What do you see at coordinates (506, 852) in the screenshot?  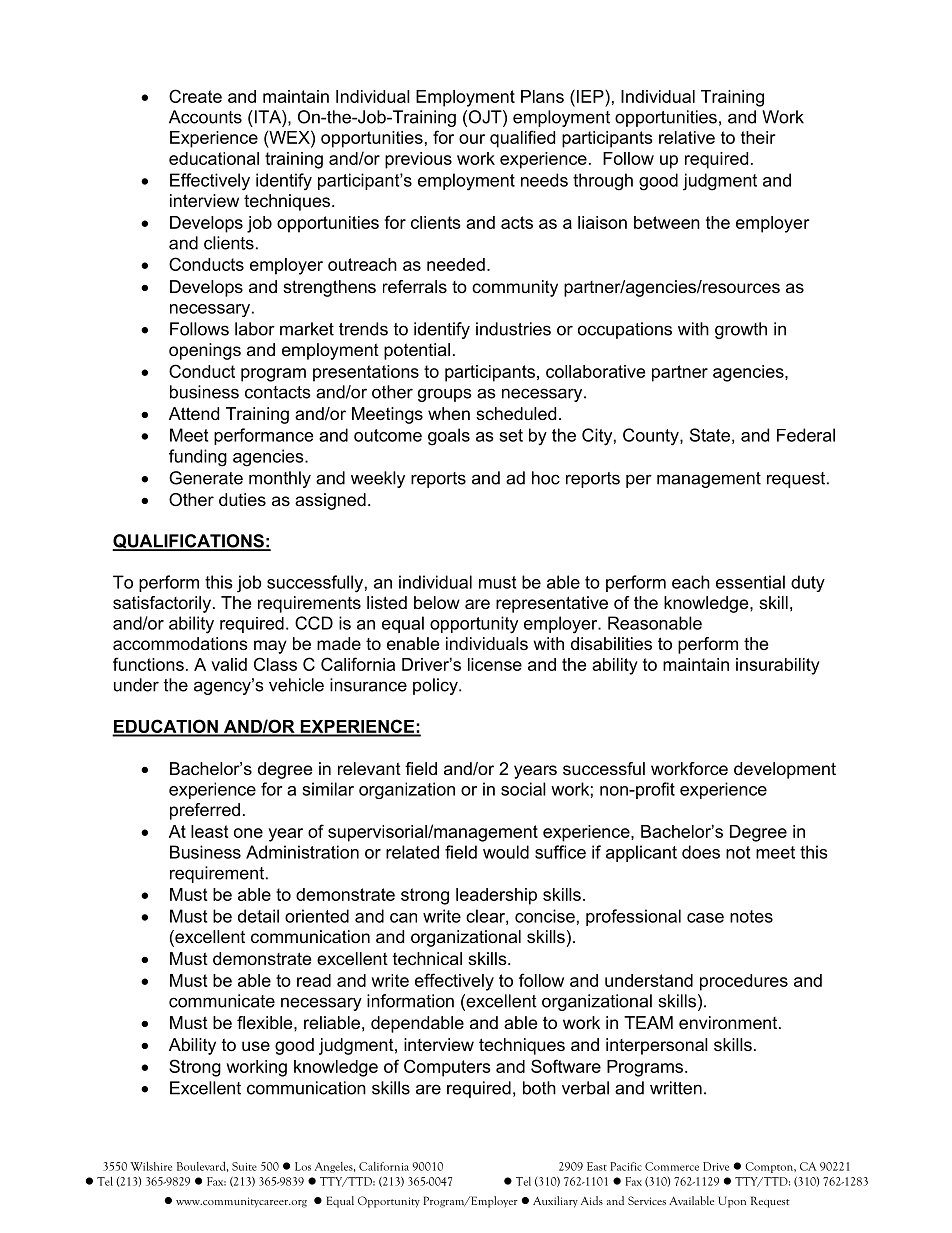 I see `would` at bounding box center [506, 852].
